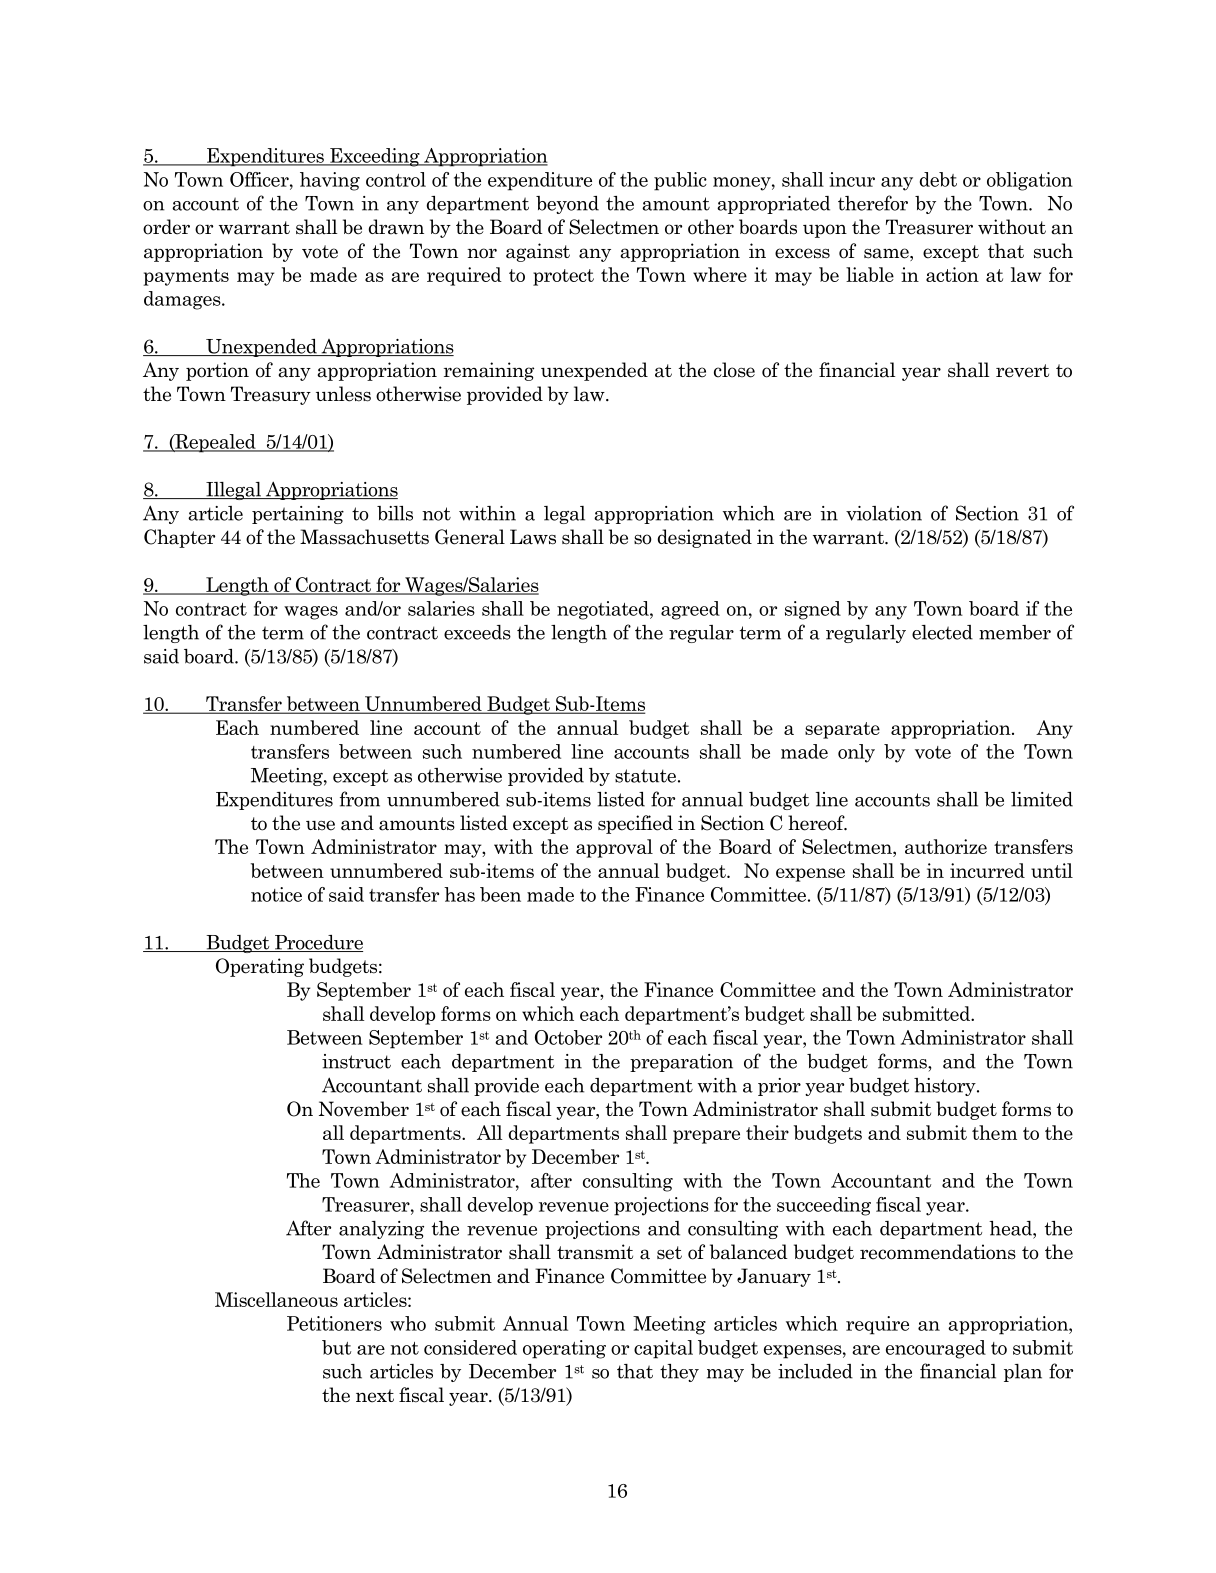 The height and width of the screenshot is (1573, 1216). I want to click on pertaining, so click(298, 515).
